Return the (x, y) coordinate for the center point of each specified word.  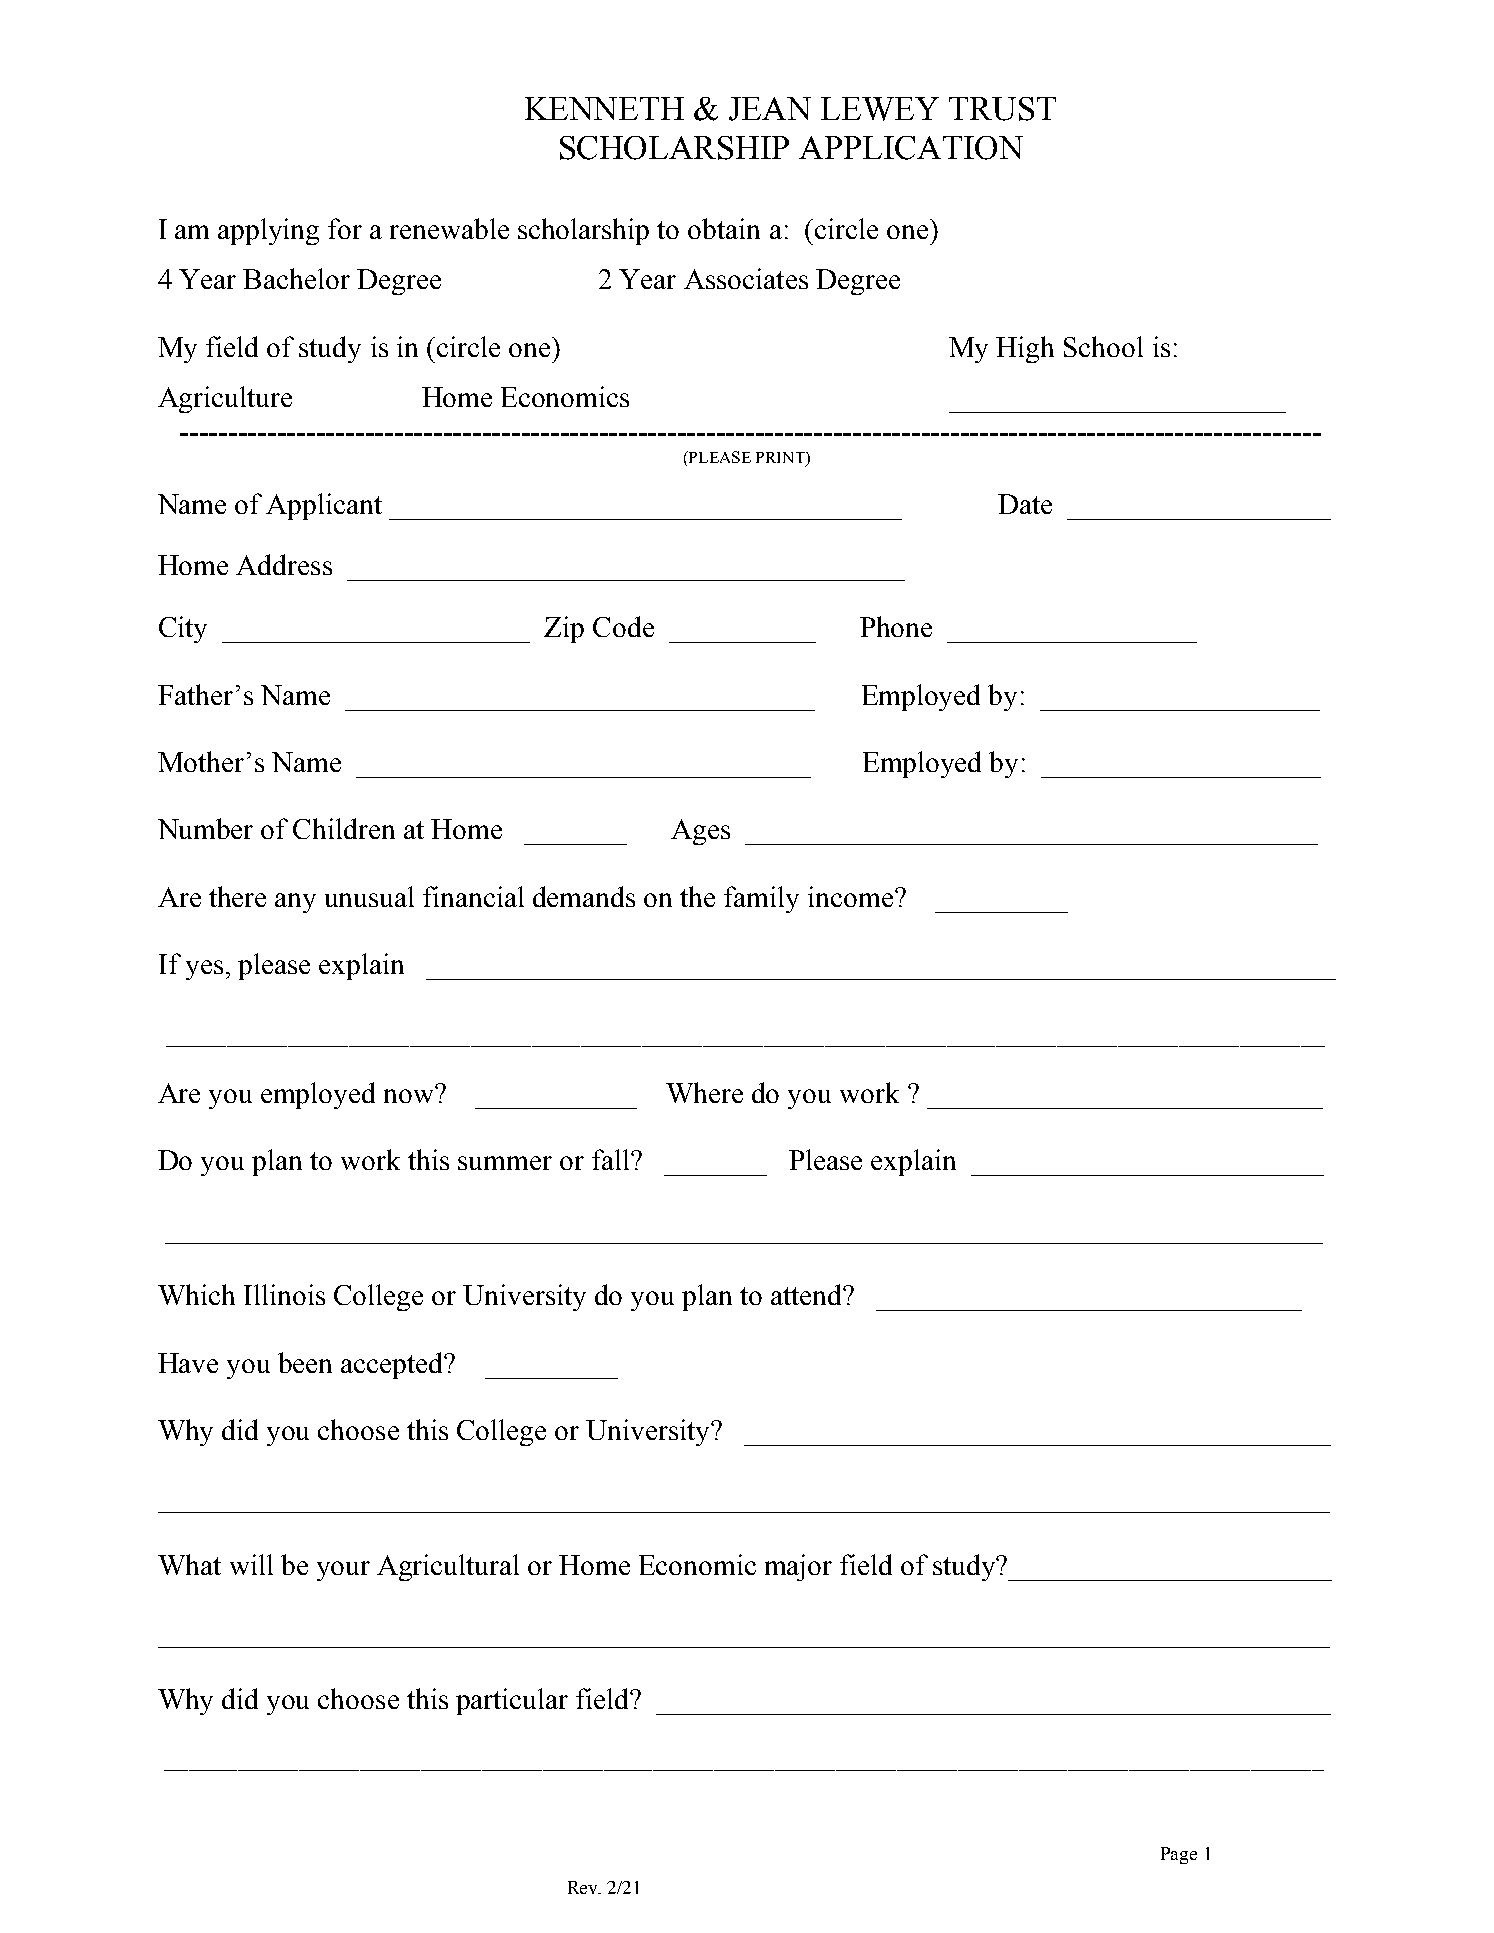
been (305, 1362)
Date (1025, 504)
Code (623, 626)
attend (807, 1294)
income (850, 896)
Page (1179, 1855)
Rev (584, 1887)
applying (268, 231)
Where (704, 1092)
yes (204, 970)
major (798, 1567)
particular (512, 1701)
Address (284, 564)
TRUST (1002, 109)
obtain (724, 228)
